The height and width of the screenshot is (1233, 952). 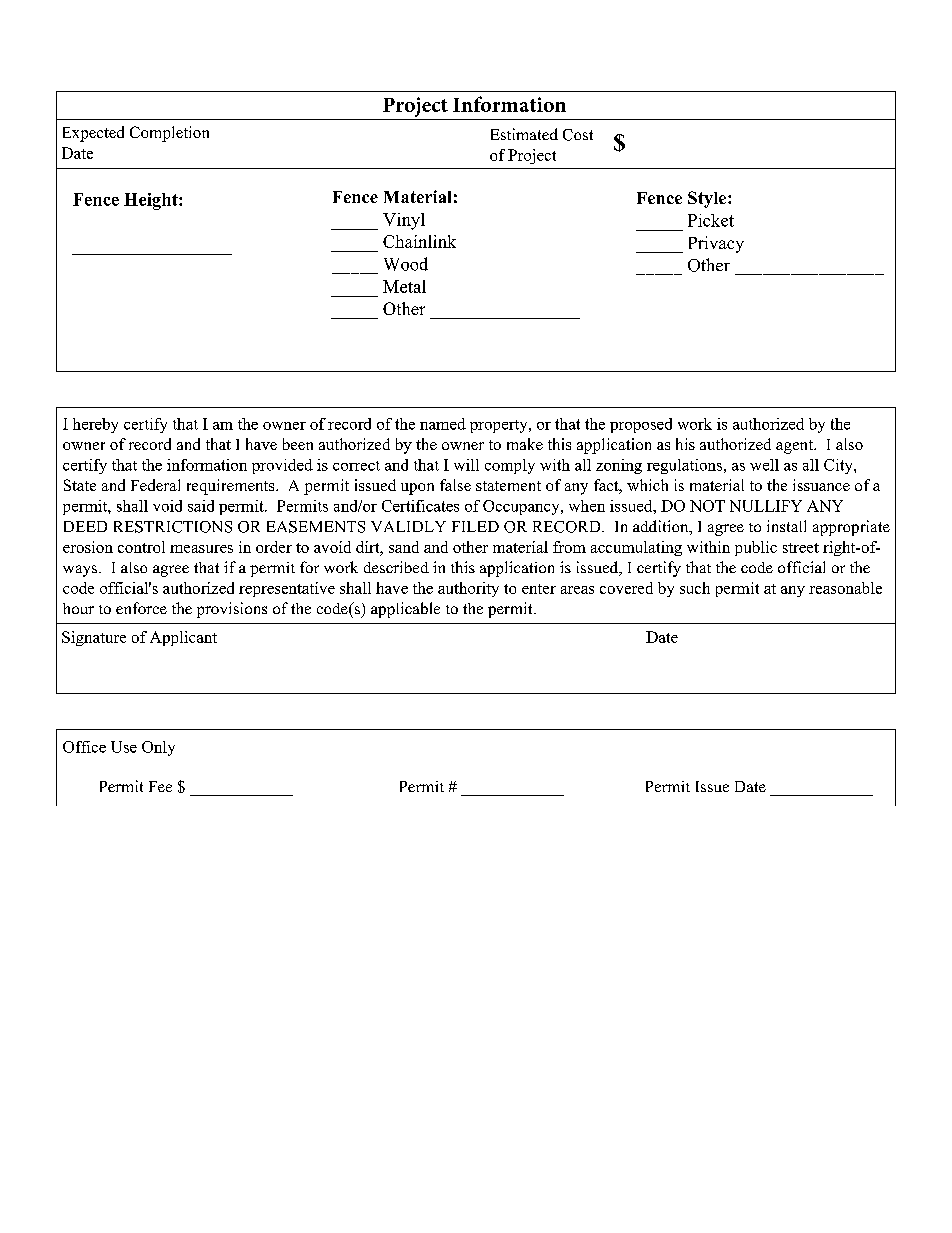 What do you see at coordinates (155, 485) in the screenshot?
I see `Federal` at bounding box center [155, 485].
